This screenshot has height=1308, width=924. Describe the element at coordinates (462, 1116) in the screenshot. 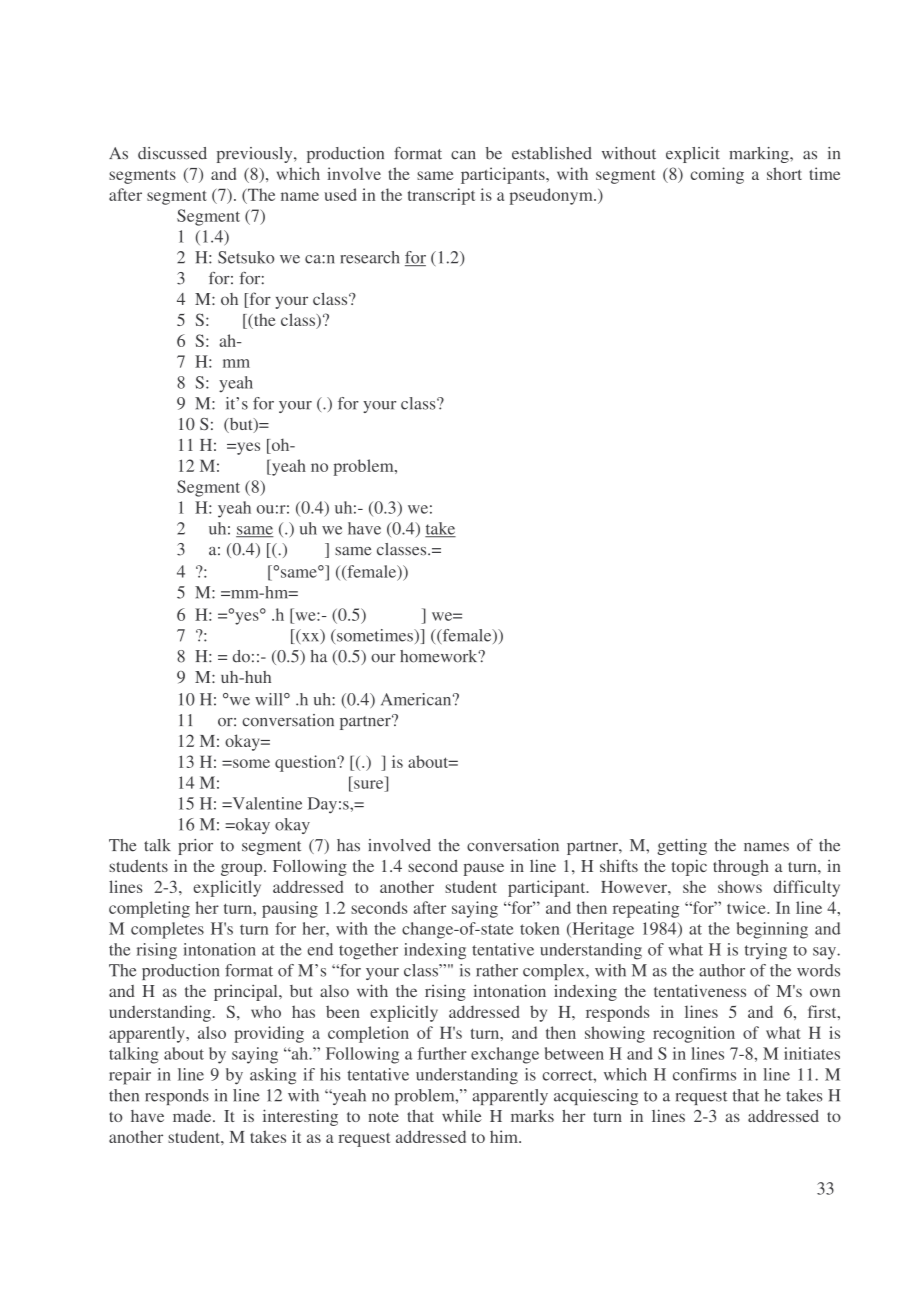

I see `while` at that location.
